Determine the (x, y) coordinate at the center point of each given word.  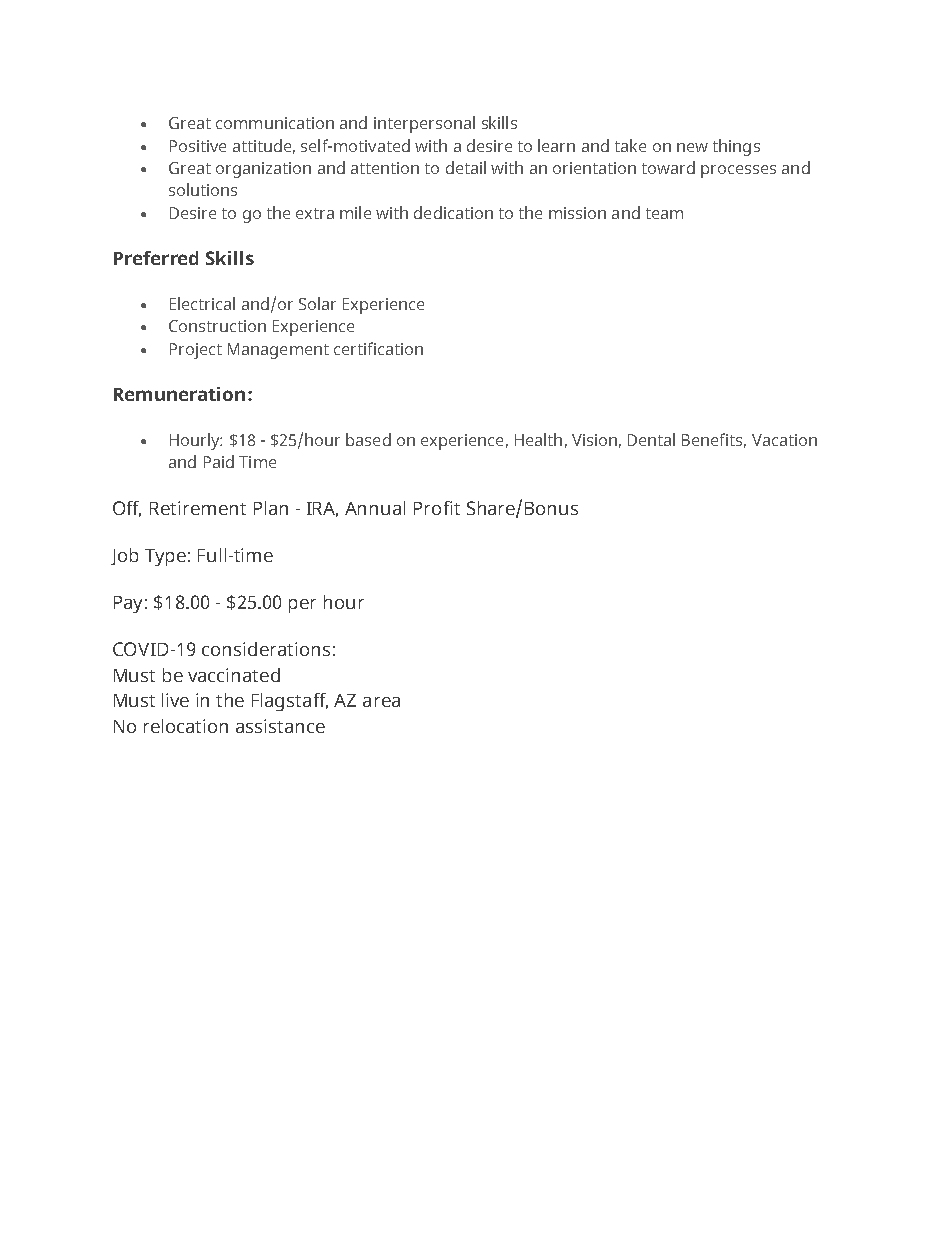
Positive (198, 146)
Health (538, 439)
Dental (651, 439)
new (692, 147)
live (175, 700)
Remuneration (179, 394)
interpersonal (424, 124)
